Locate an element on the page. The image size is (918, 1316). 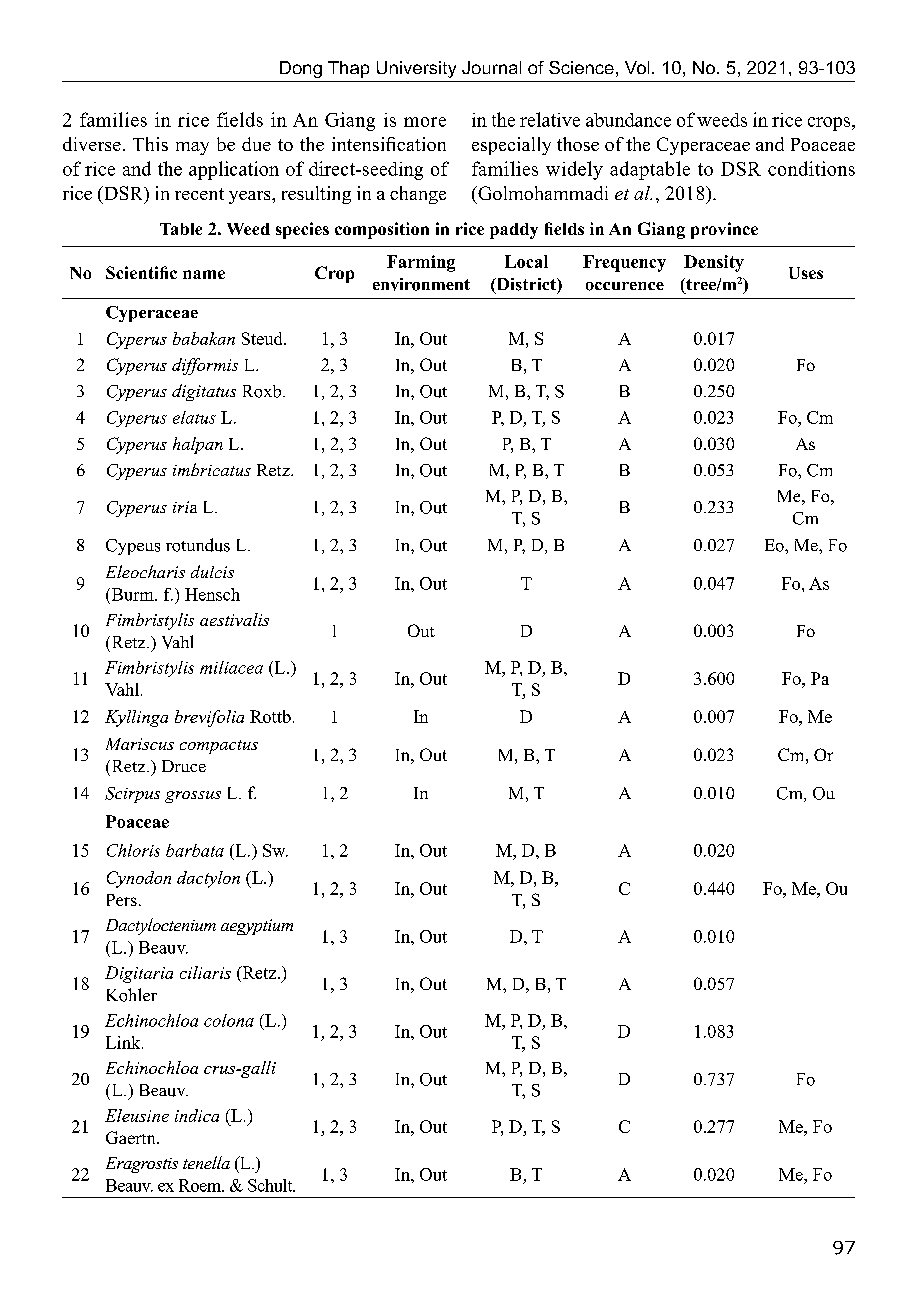
ciliaris is located at coordinates (205, 972).
